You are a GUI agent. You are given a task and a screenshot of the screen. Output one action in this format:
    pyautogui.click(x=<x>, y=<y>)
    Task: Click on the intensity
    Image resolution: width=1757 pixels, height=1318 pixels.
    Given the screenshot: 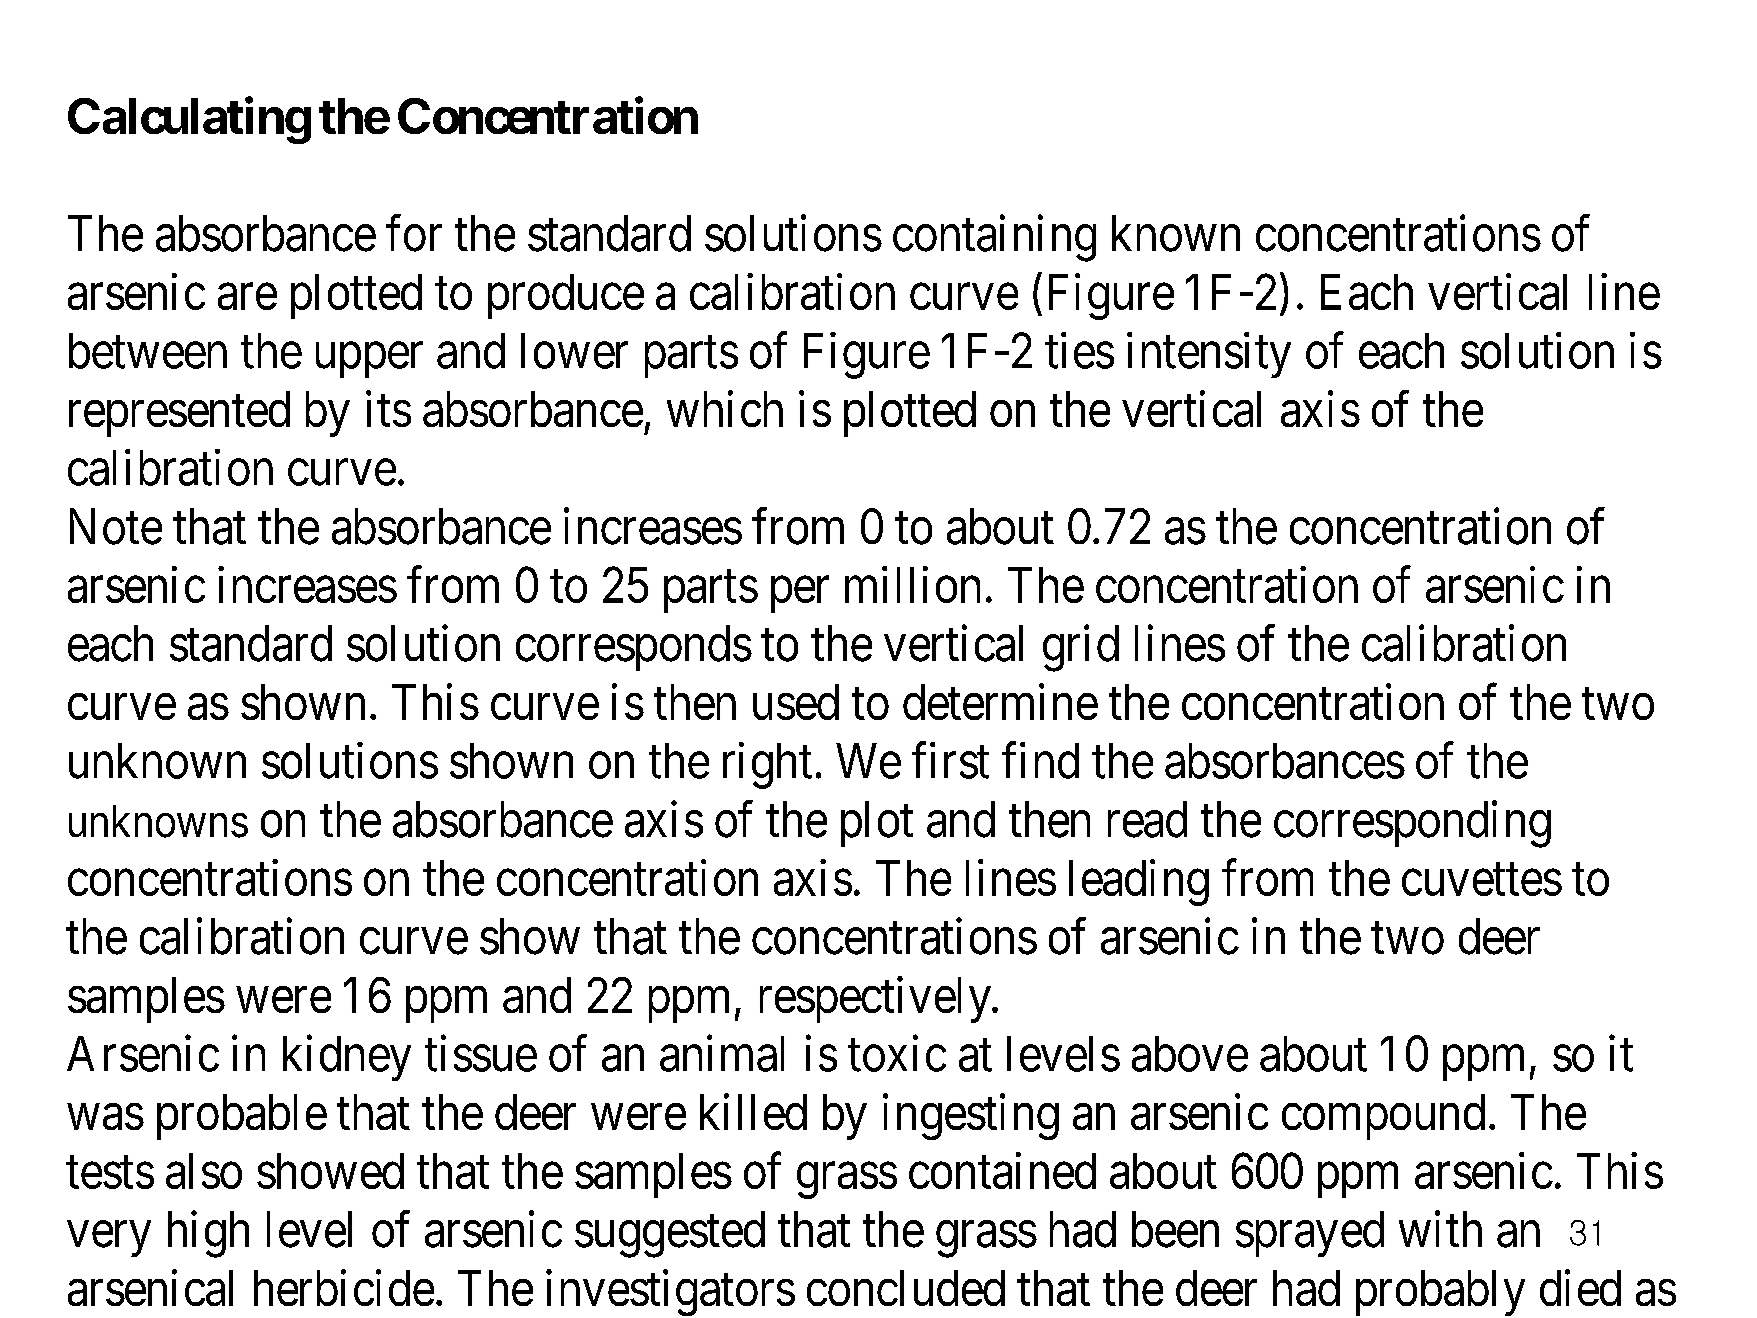 What is the action you would take?
    pyautogui.click(x=1209, y=355)
